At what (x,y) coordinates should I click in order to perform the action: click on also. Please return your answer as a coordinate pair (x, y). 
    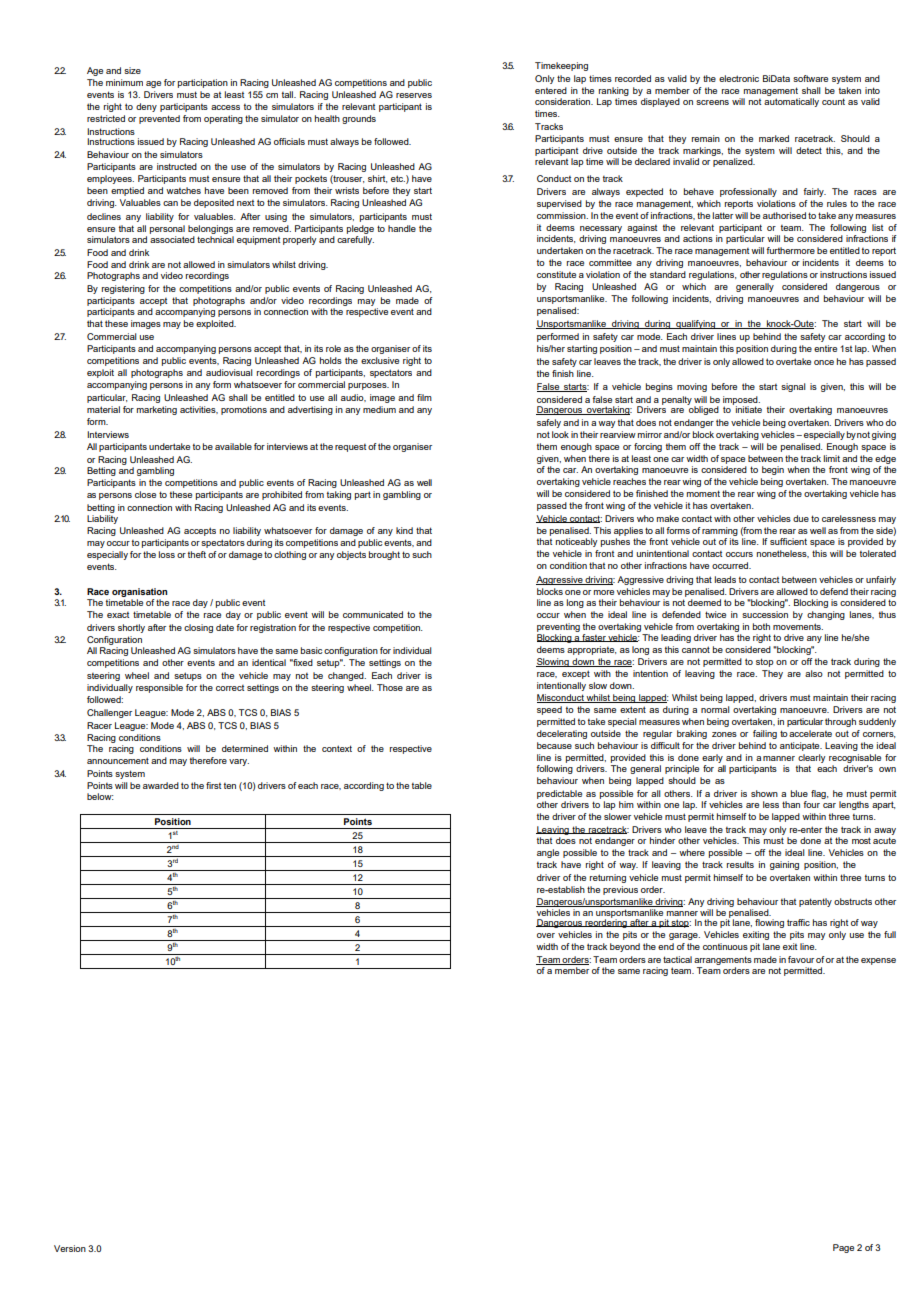
    Looking at the image, I should click on (814, 673).
